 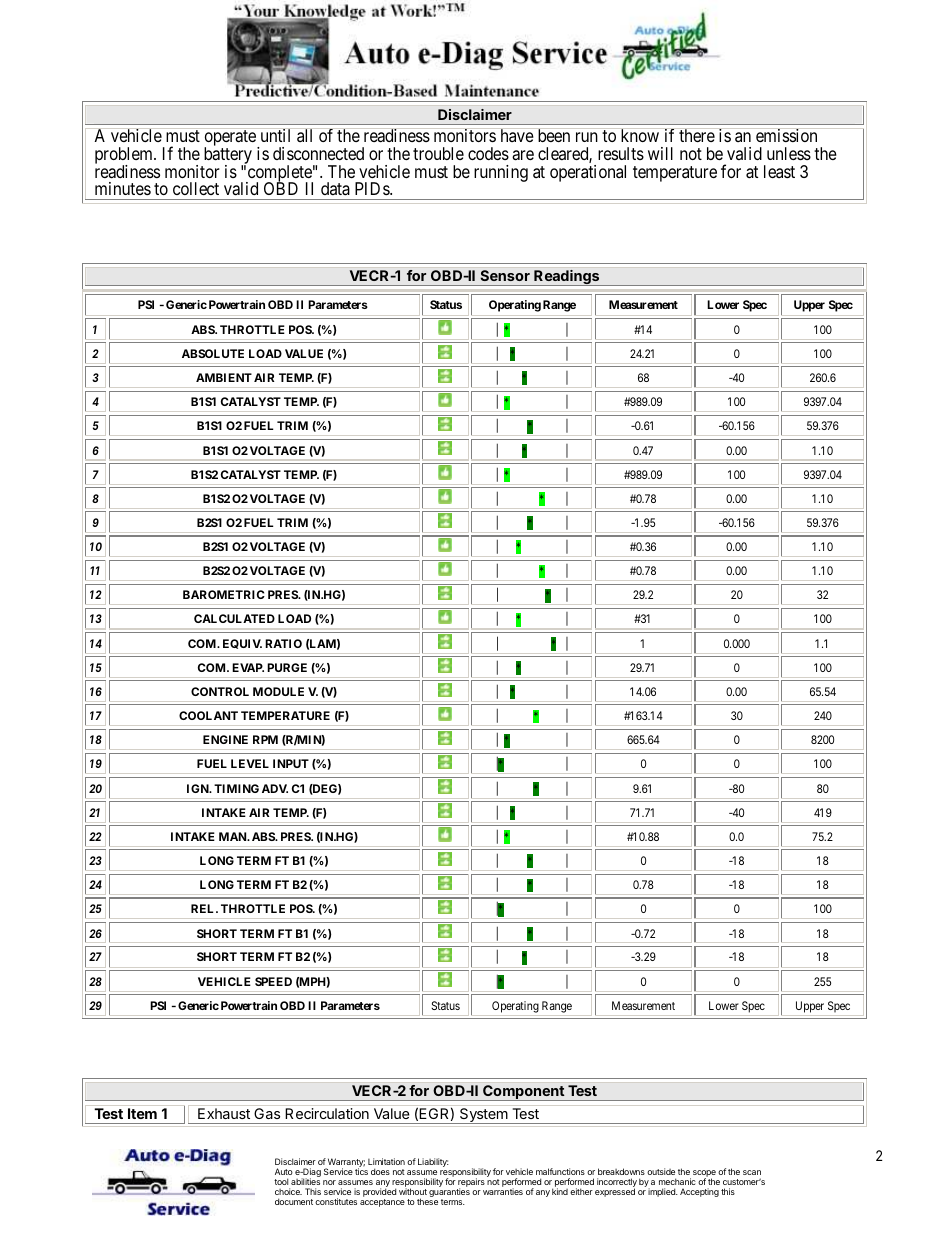 What do you see at coordinates (234, 618) in the screenshot?
I see `CALCULATED` at bounding box center [234, 618].
